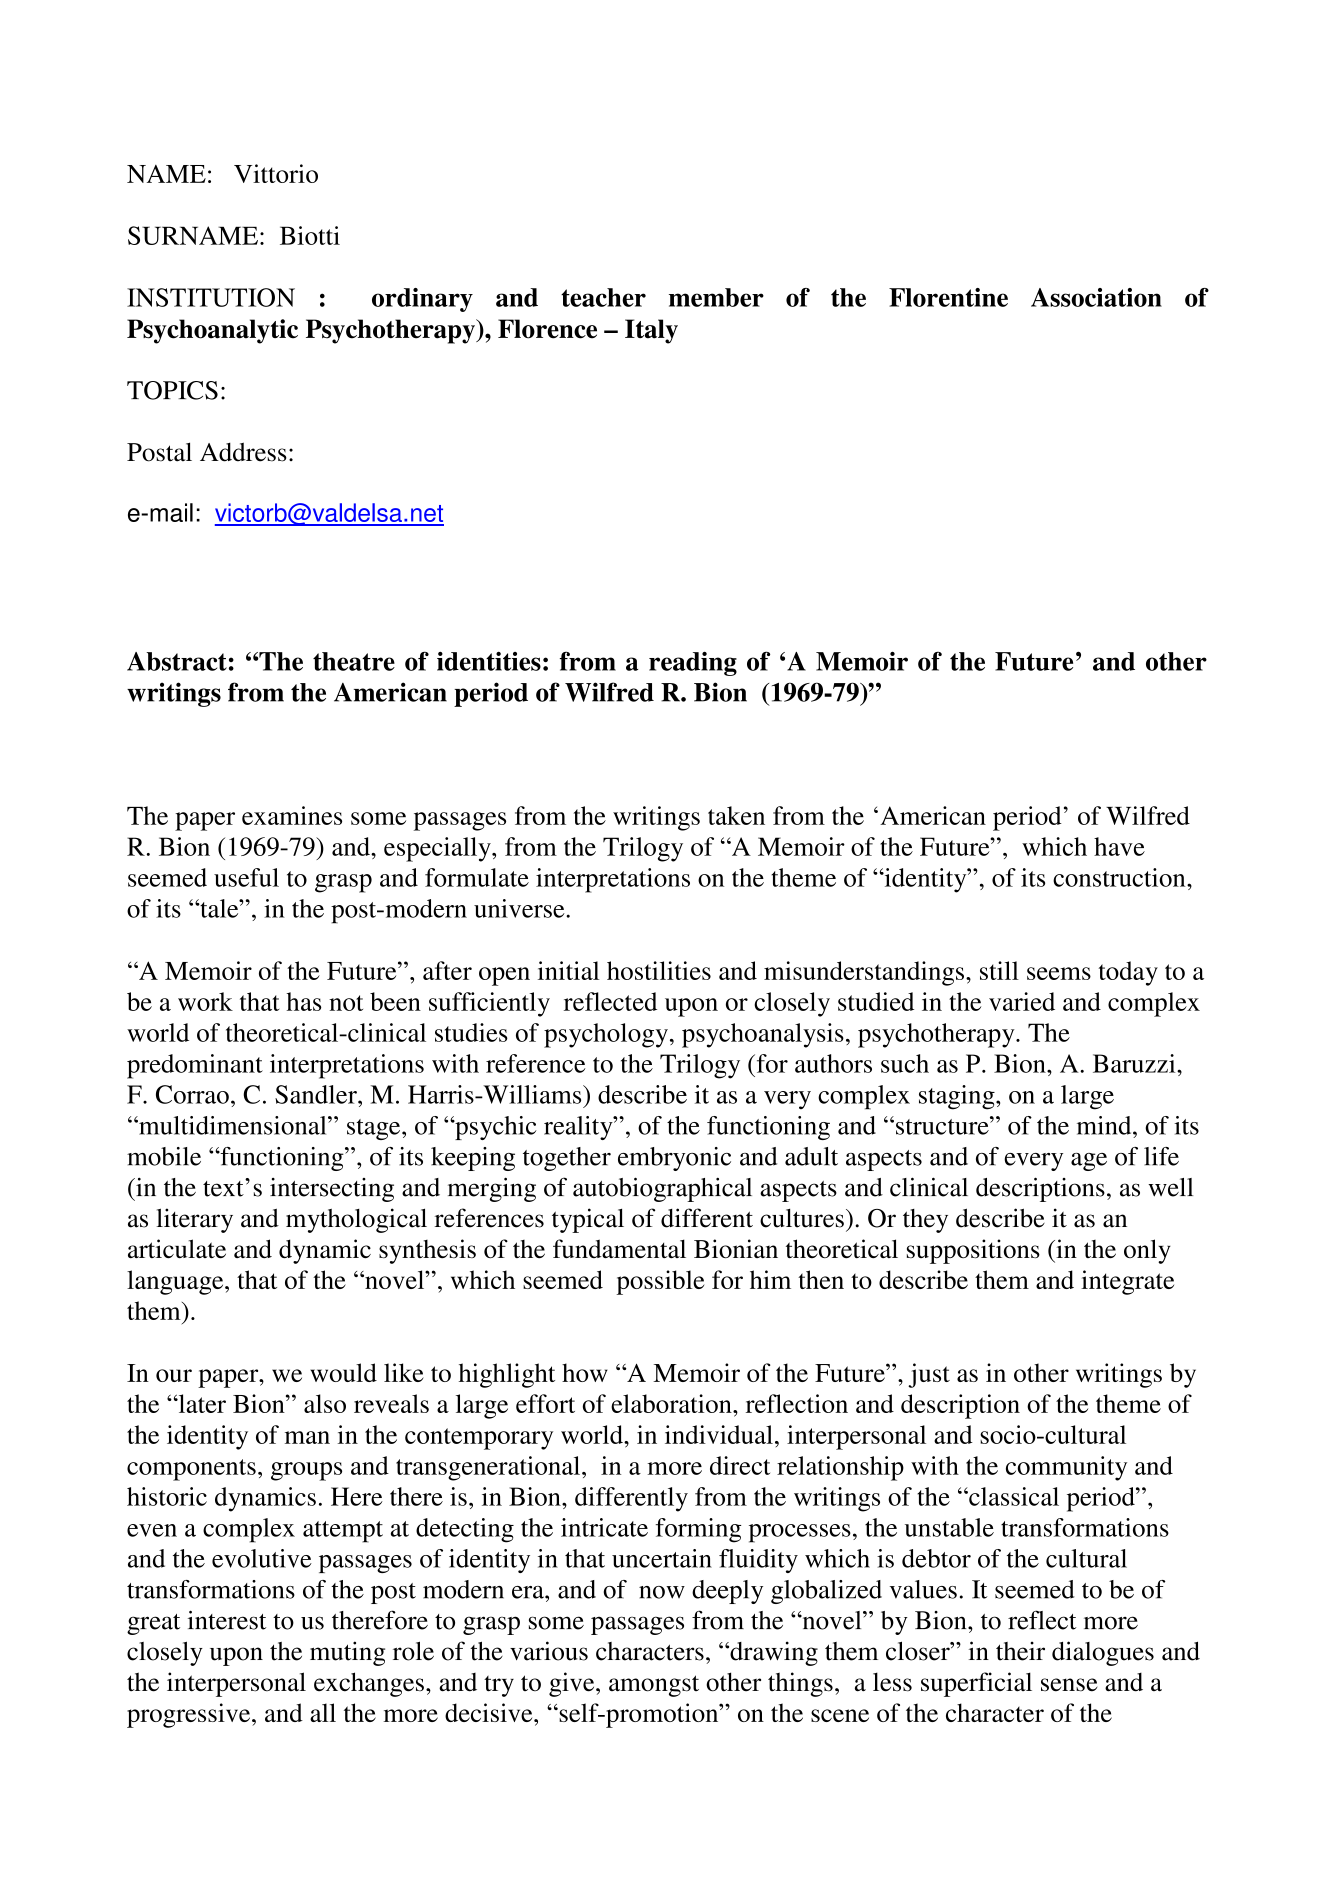 The width and height of the screenshot is (1333, 1886). I want to click on fundamental, so click(619, 1248).
